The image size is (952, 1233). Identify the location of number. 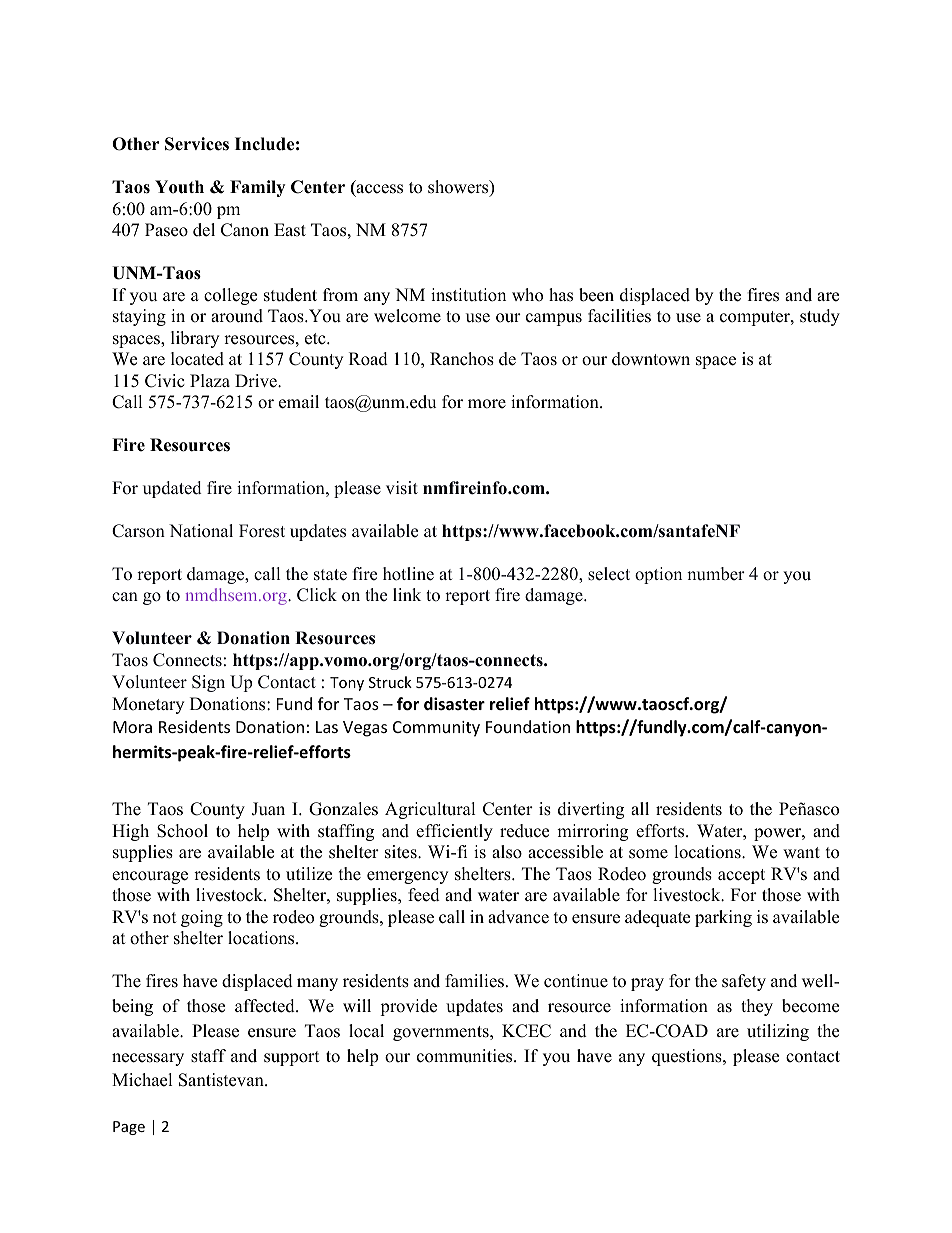
(716, 574).
